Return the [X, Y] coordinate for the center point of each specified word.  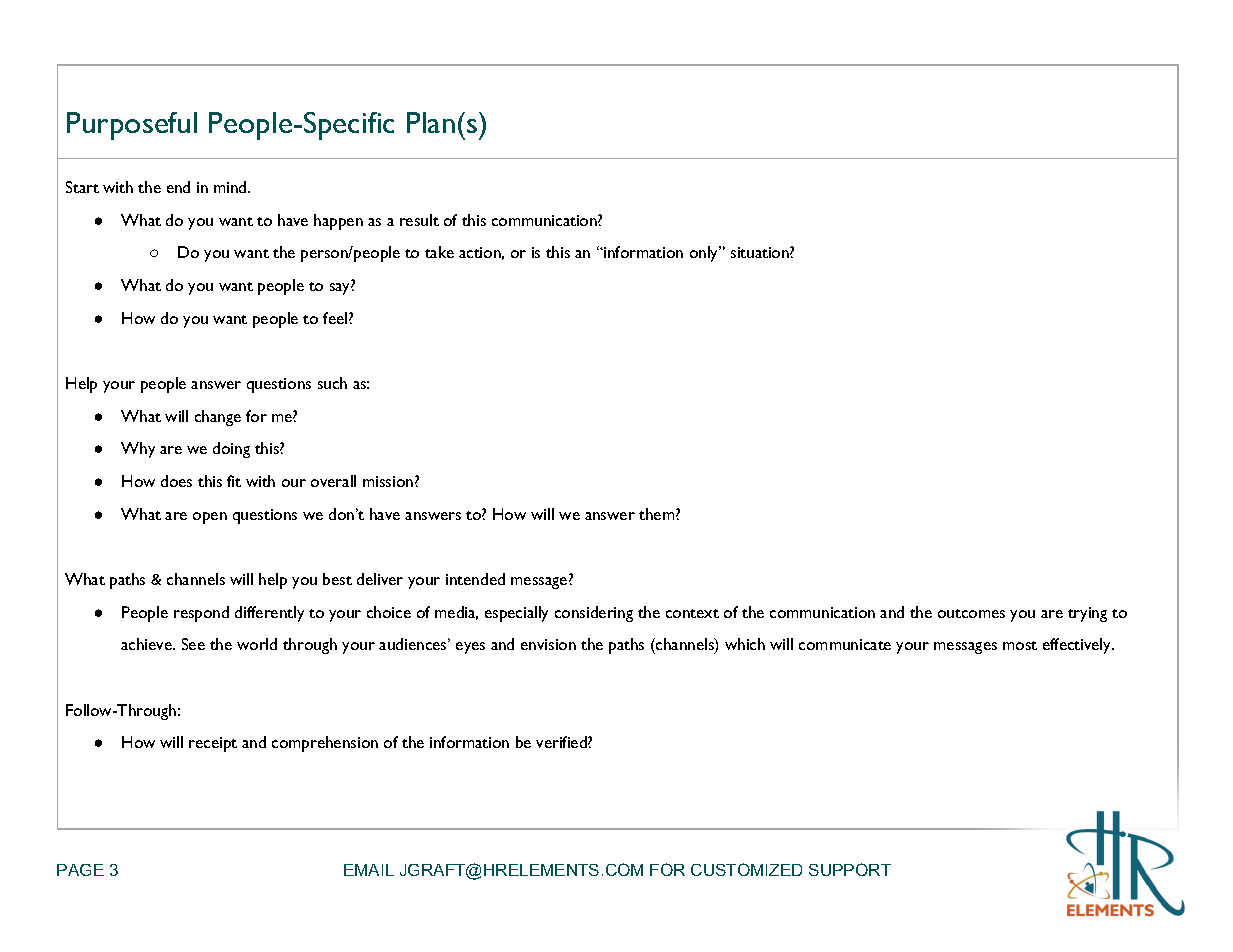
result [419, 220]
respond [201, 614]
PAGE [80, 870]
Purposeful [132, 126]
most [1020, 645]
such [332, 383]
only [705, 254]
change [218, 418]
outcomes [971, 613]
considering [594, 614]
